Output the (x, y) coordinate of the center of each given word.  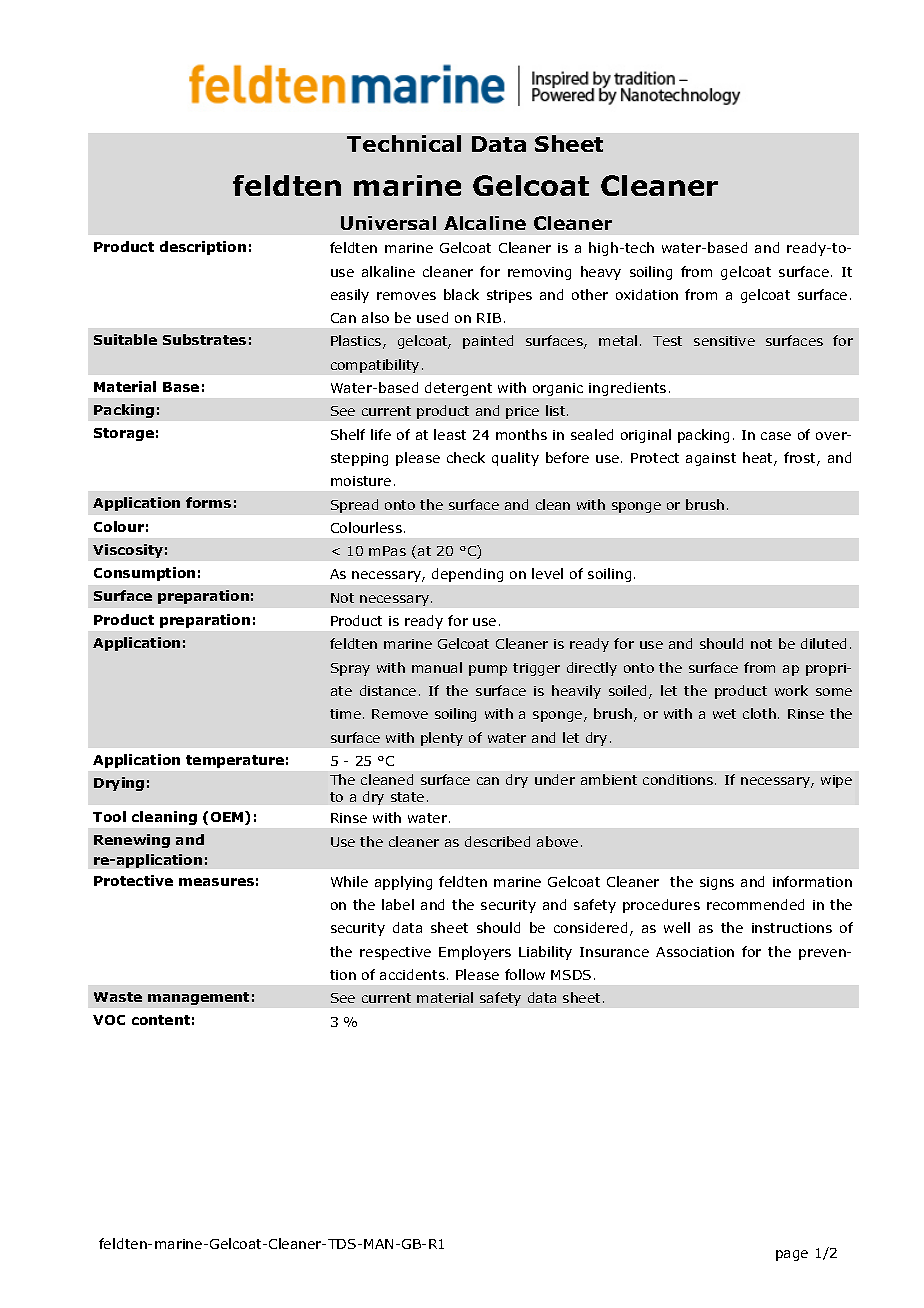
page (792, 1255)
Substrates (204, 339)
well (677, 927)
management (198, 998)
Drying (119, 784)
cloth (759, 713)
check (466, 457)
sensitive (724, 341)
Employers (475, 953)
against (711, 459)
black (461, 294)
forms (208, 502)
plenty (442, 739)
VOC (109, 1020)
